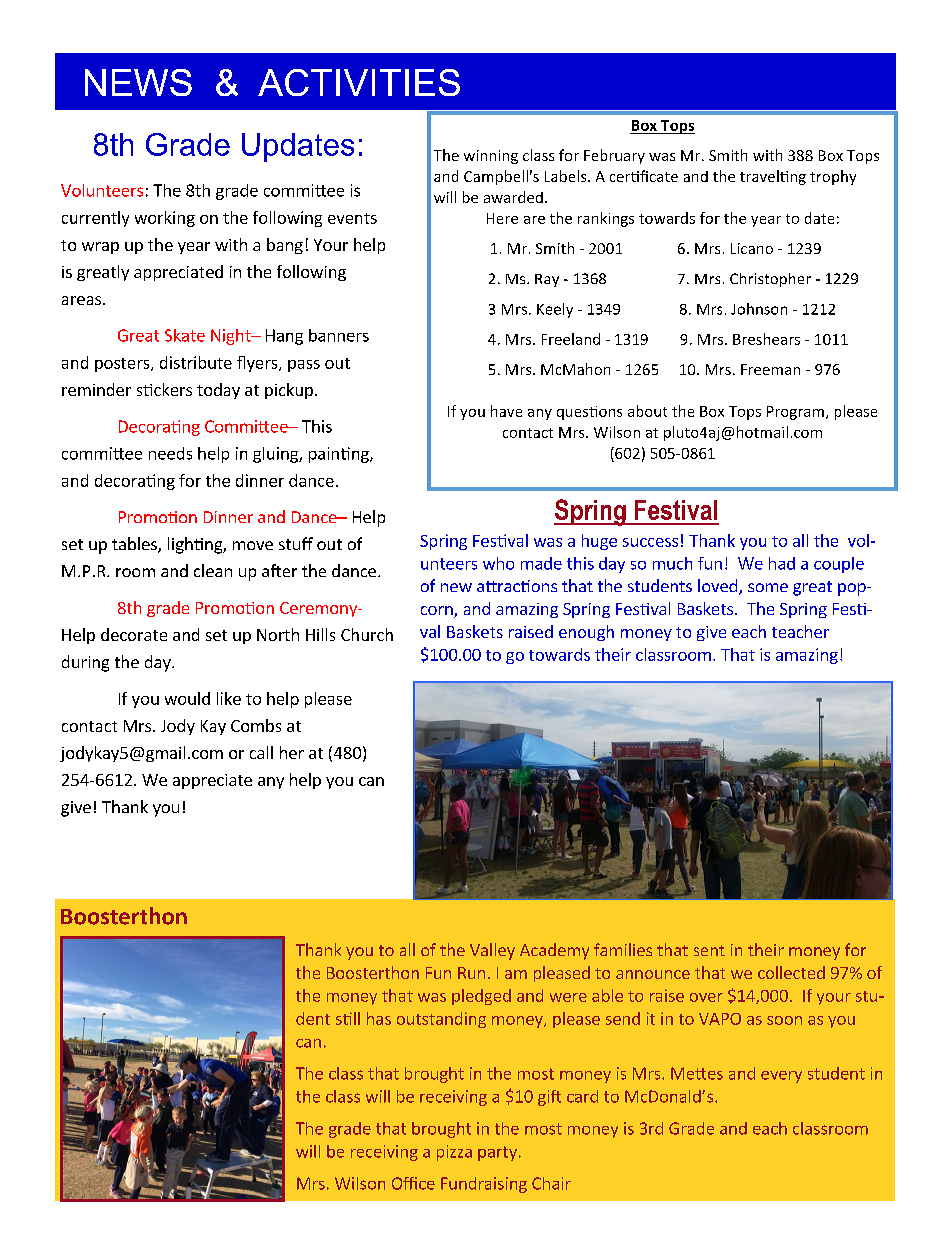 Image resolution: width=952 pixels, height=1233 pixels. What do you see at coordinates (517, 586) in the screenshot?
I see `attractions` at bounding box center [517, 586].
